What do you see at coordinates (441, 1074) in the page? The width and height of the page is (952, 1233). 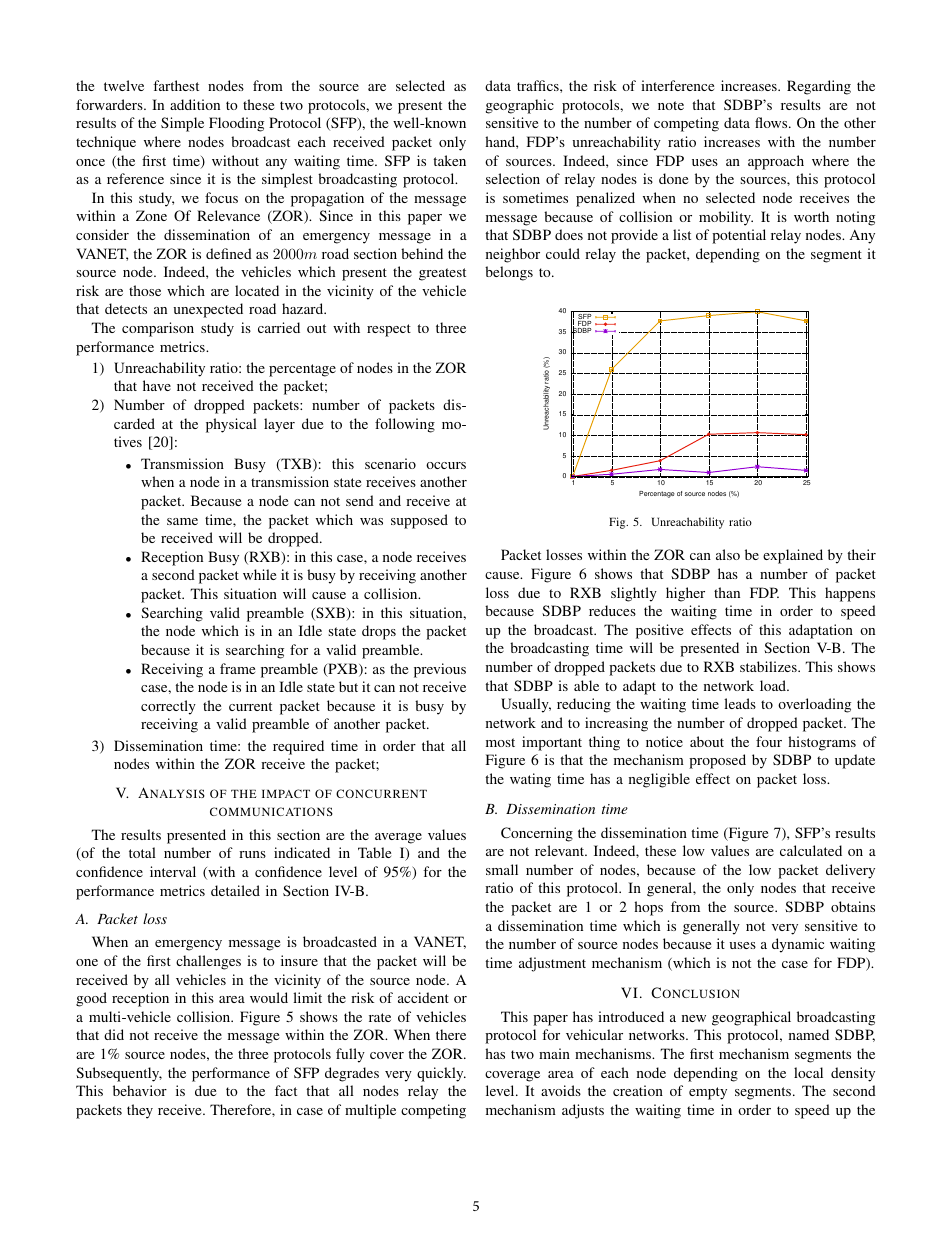 I see `quickly` at bounding box center [441, 1074].
